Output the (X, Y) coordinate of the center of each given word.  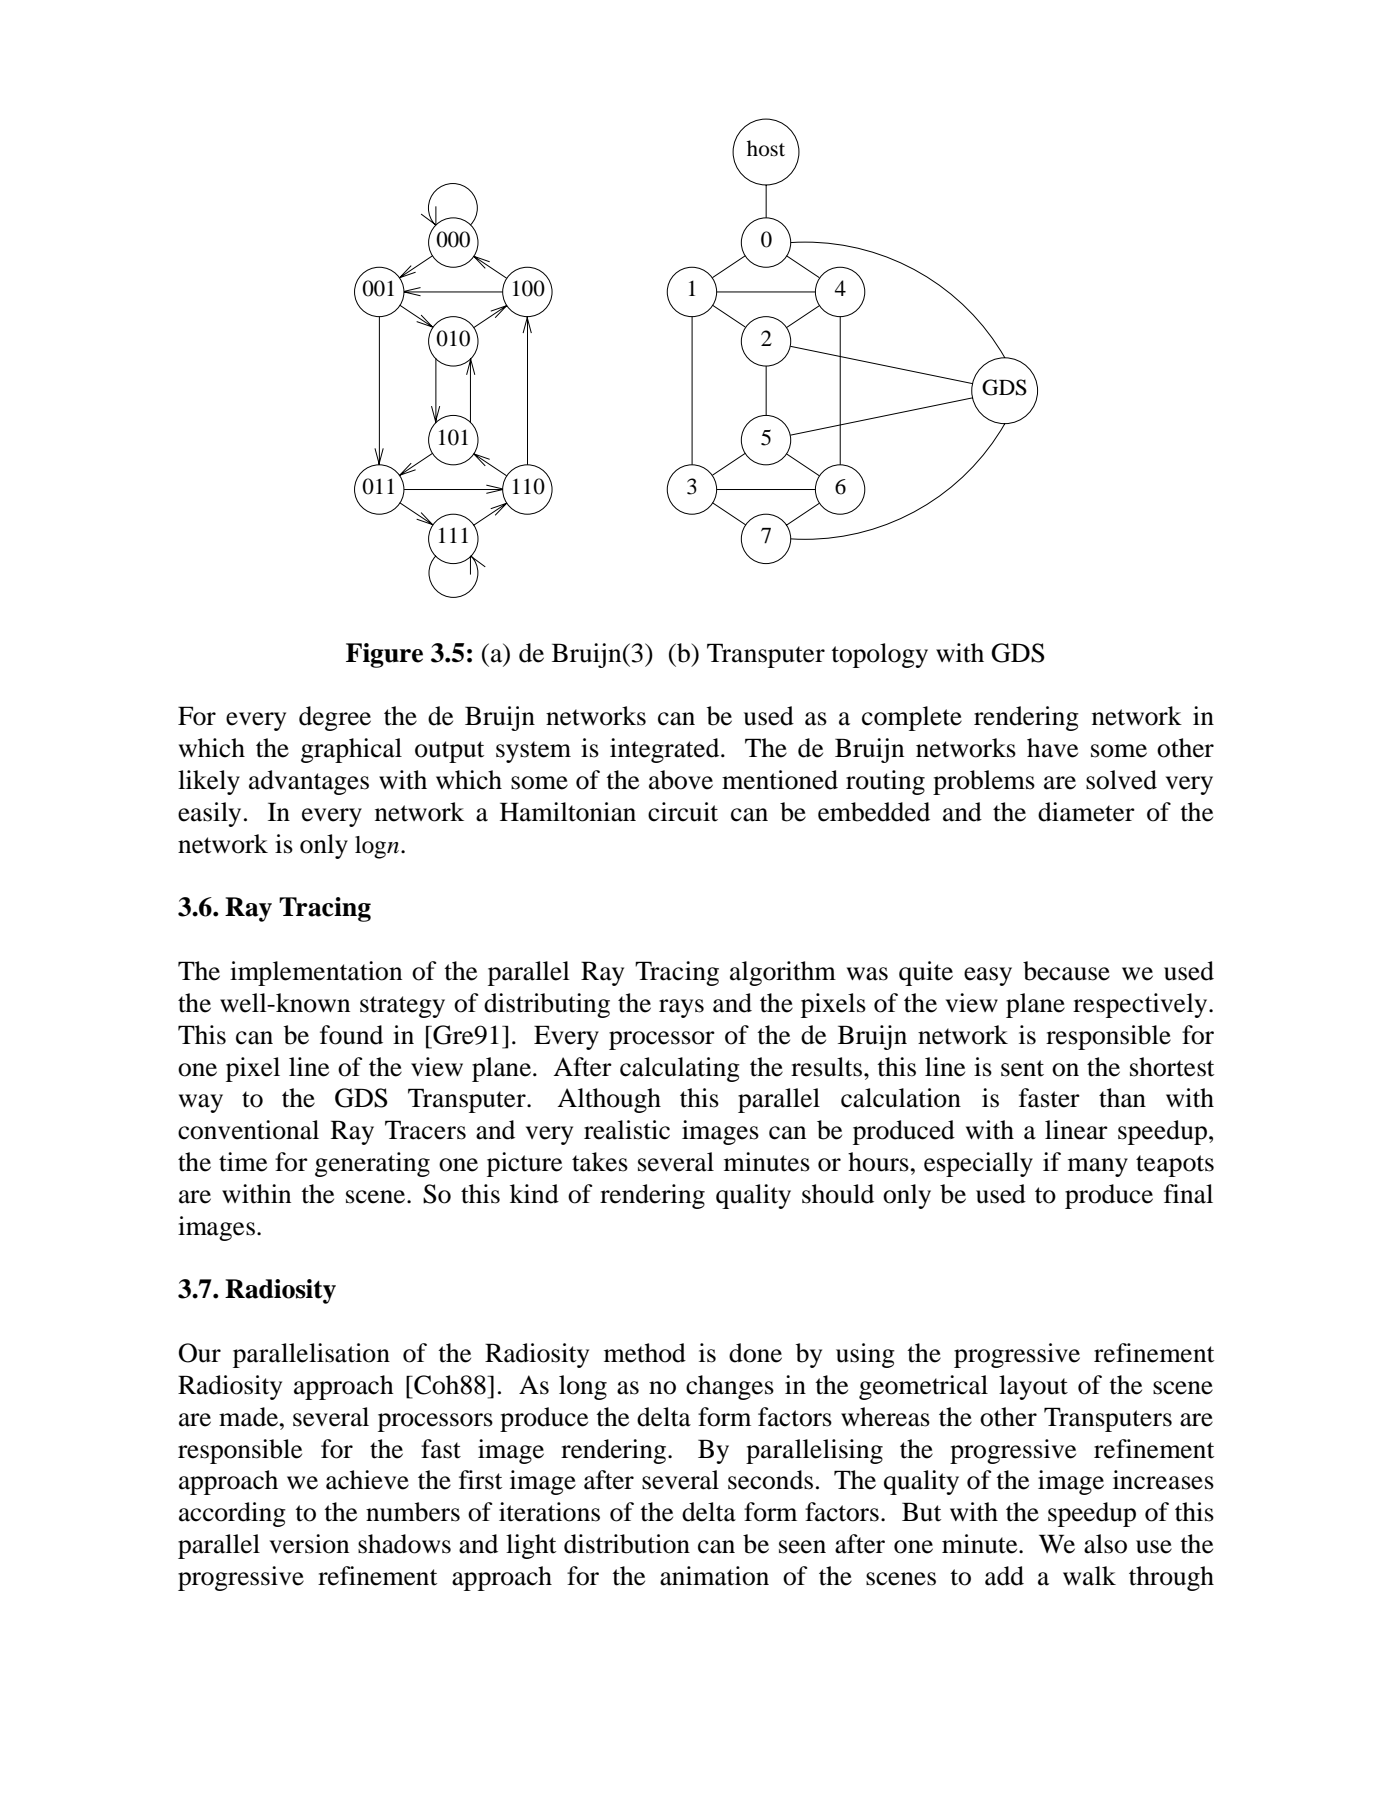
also (1105, 1544)
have (1052, 748)
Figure (384, 655)
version (309, 1544)
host (766, 148)
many (1098, 1167)
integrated (666, 750)
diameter (1086, 812)
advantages (309, 782)
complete (912, 718)
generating (372, 1164)
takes (600, 1162)
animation (714, 1576)
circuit (683, 812)
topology (879, 655)
